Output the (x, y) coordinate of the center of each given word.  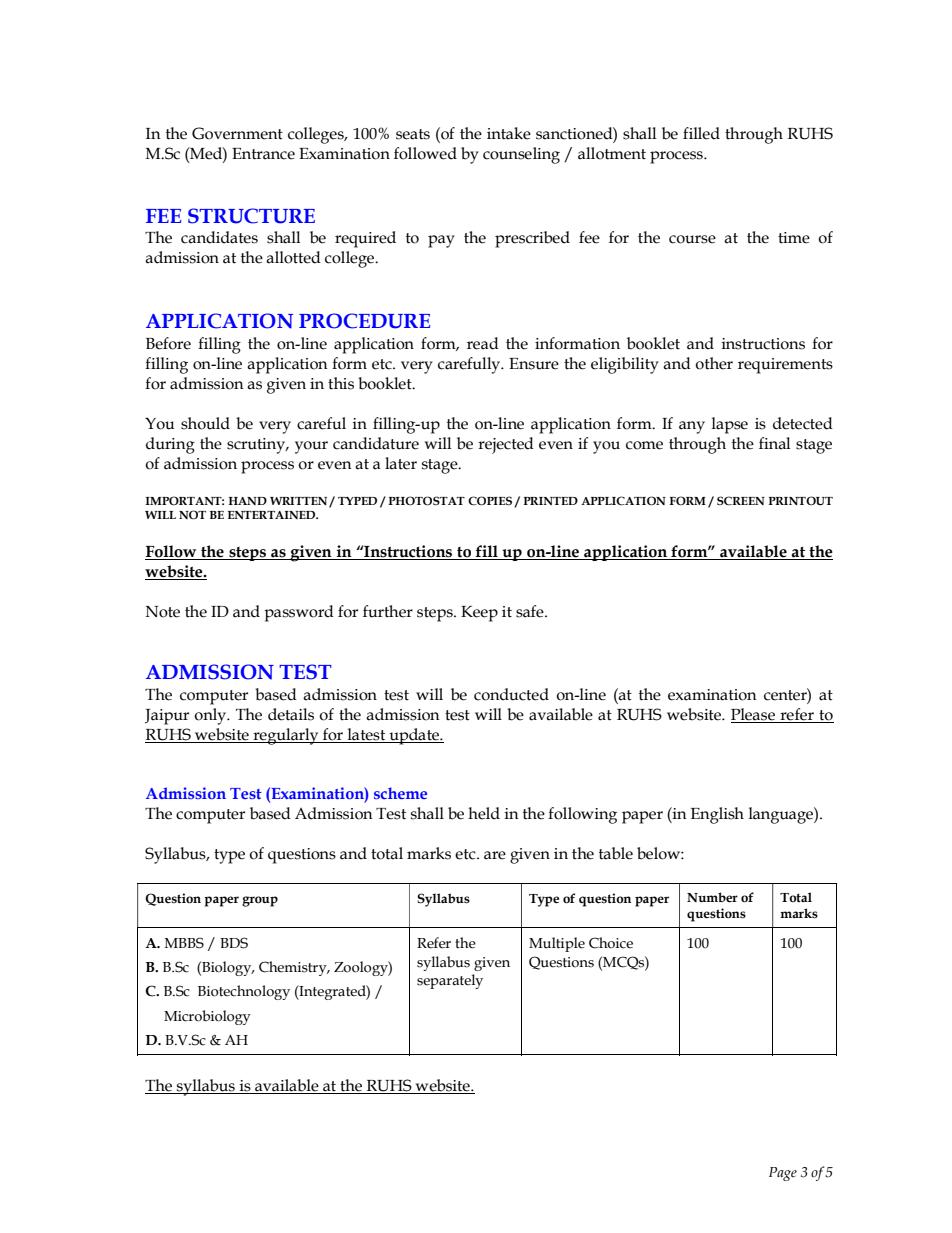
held (484, 813)
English (717, 815)
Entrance (263, 154)
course (692, 239)
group (260, 901)
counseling (521, 155)
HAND (248, 501)
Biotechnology (244, 992)
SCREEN (741, 500)
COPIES (491, 501)
